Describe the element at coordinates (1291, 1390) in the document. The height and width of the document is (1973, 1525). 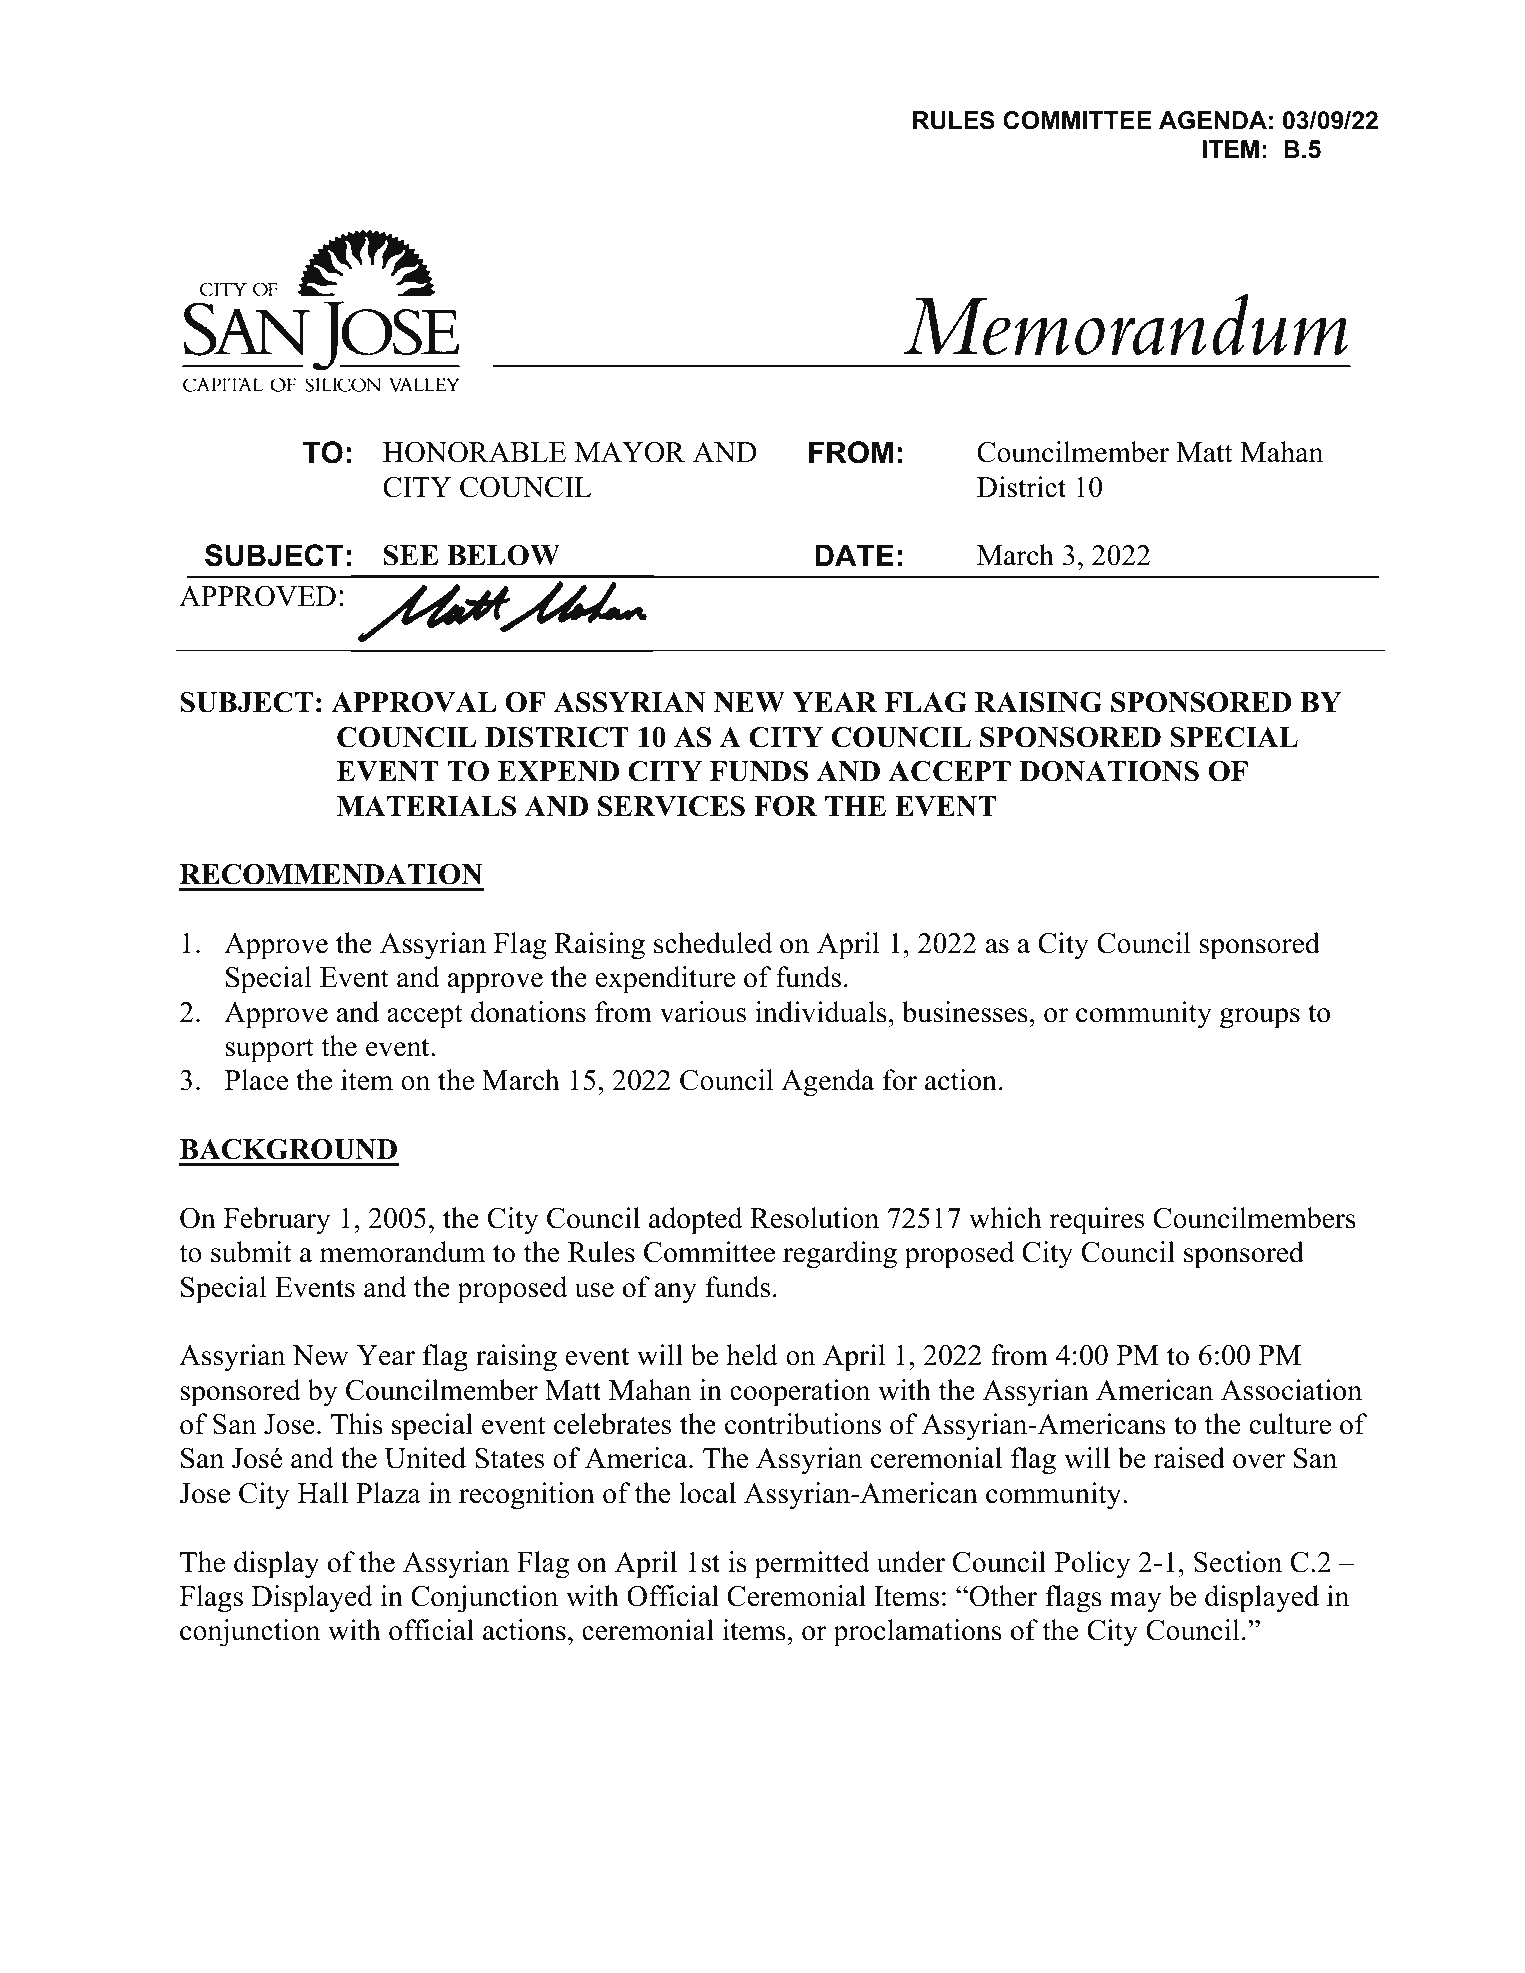
I see `Association` at that location.
